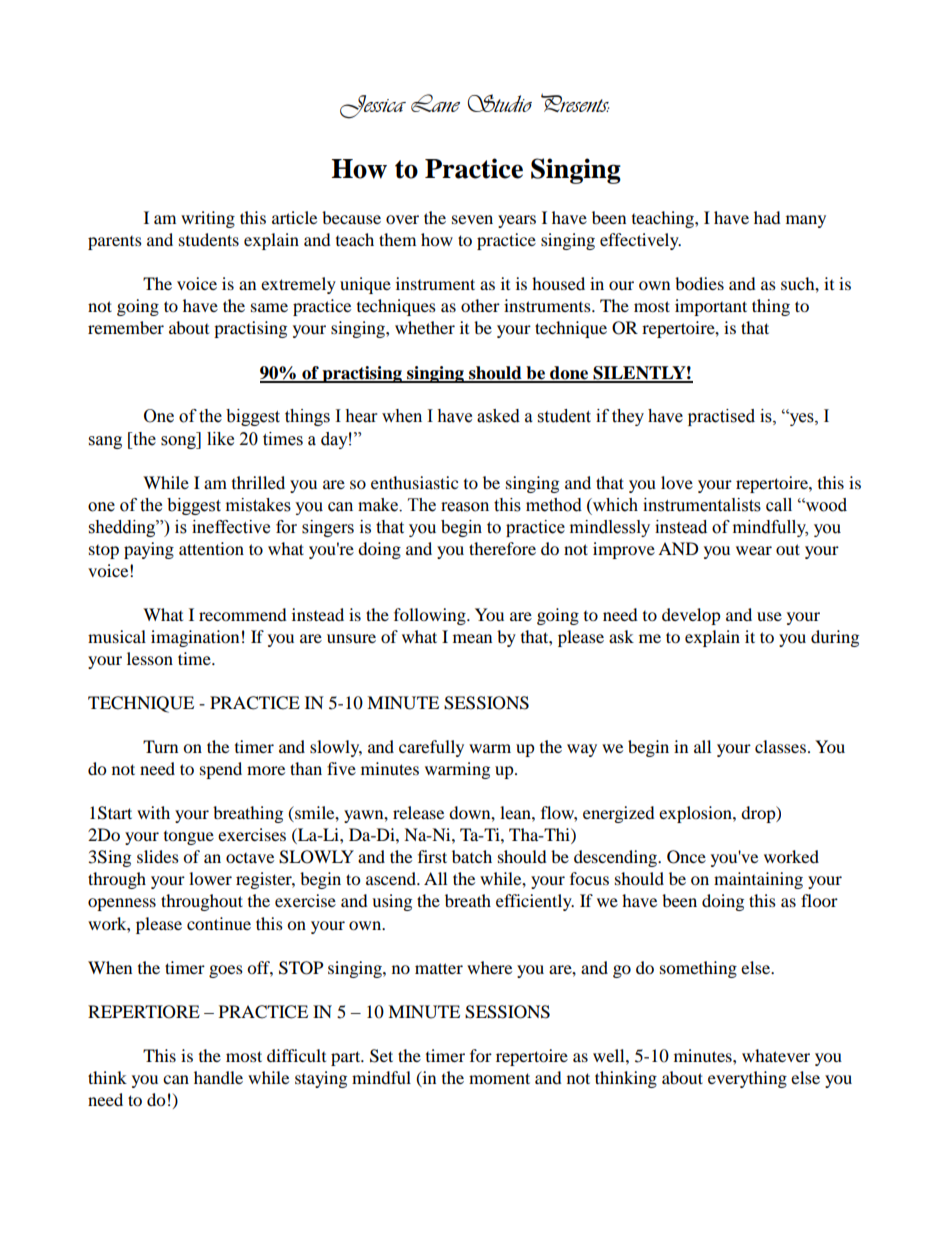 Image resolution: width=952 pixels, height=1233 pixels. What do you see at coordinates (754, 550) in the screenshot?
I see `wear` at bounding box center [754, 550].
